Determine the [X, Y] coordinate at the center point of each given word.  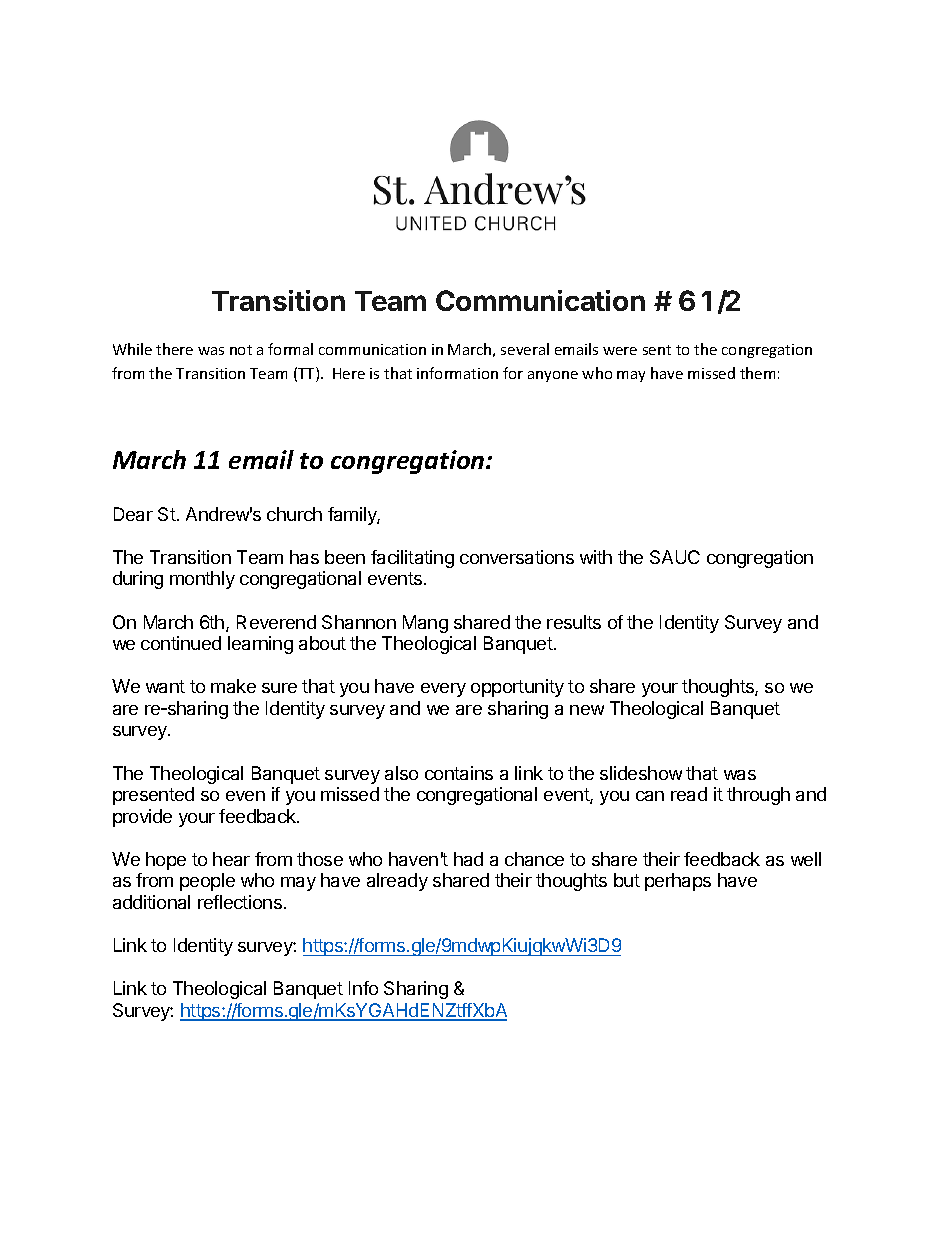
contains [459, 773]
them [757, 373]
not [241, 350]
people [207, 882]
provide [142, 818]
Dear [133, 514]
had [468, 859]
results [574, 622]
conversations [517, 557]
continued [181, 643]
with [596, 557]
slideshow [641, 773]
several [525, 349]
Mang [425, 624]
